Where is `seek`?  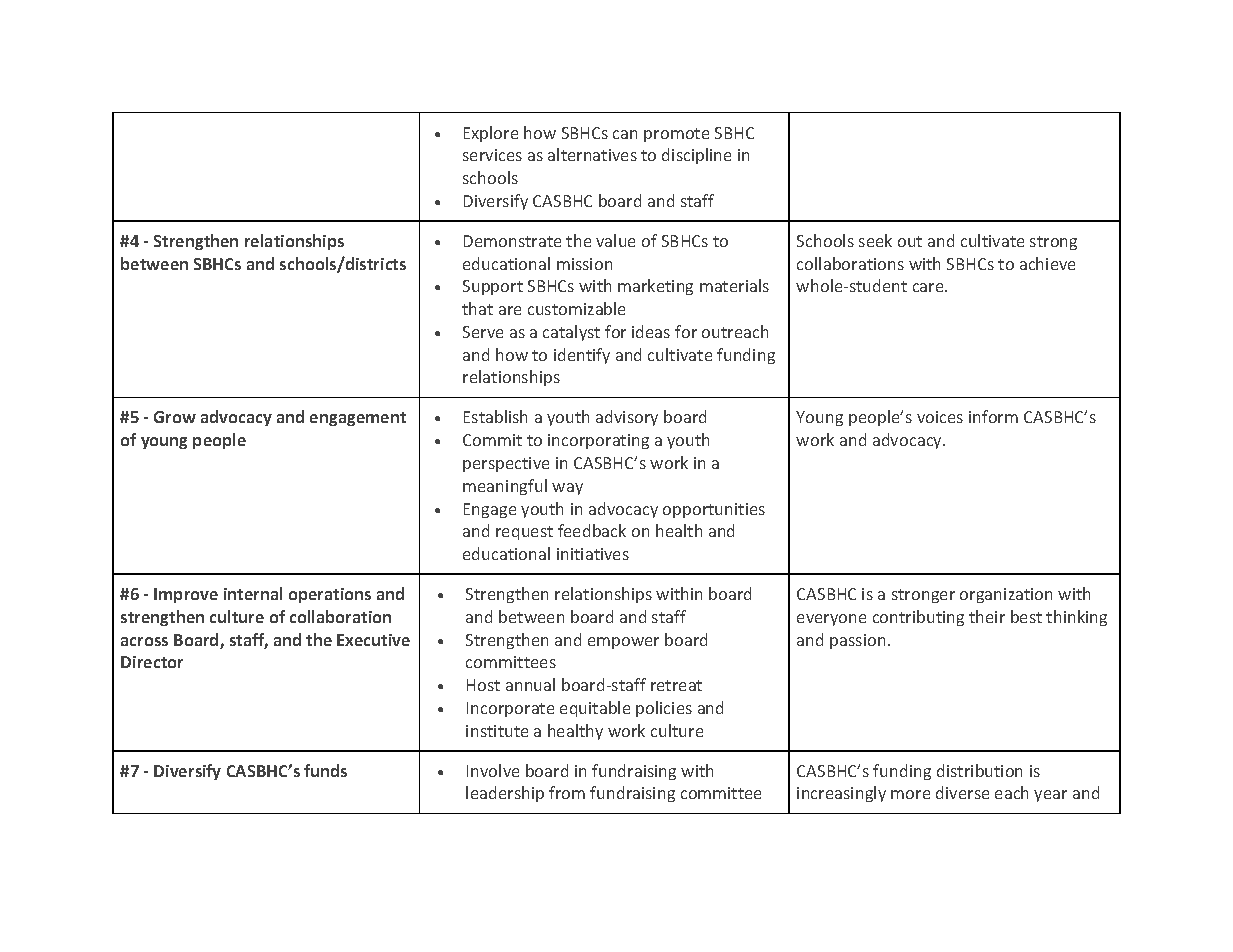 seek is located at coordinates (875, 240).
